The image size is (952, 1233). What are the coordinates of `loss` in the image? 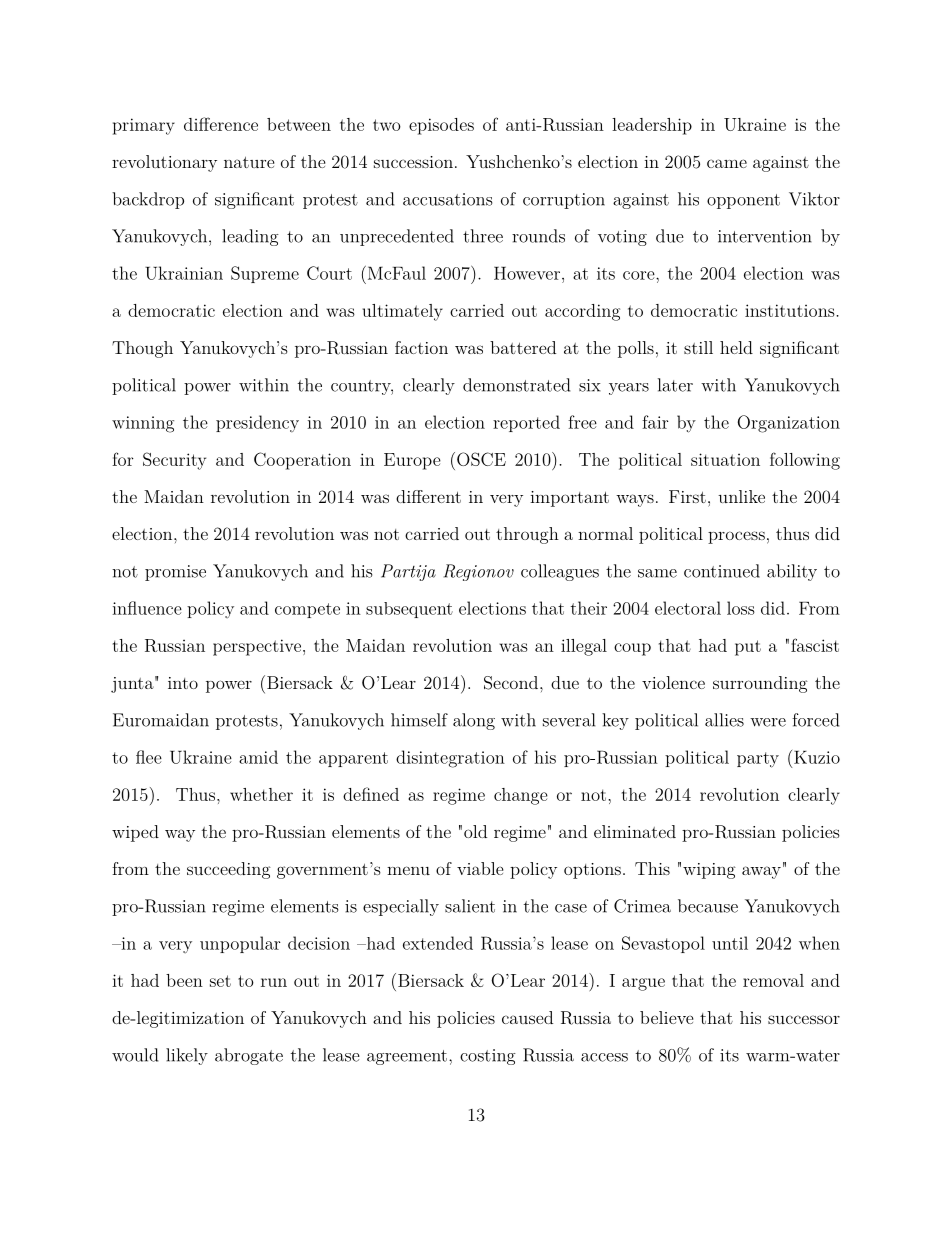 It's located at (741, 608).
